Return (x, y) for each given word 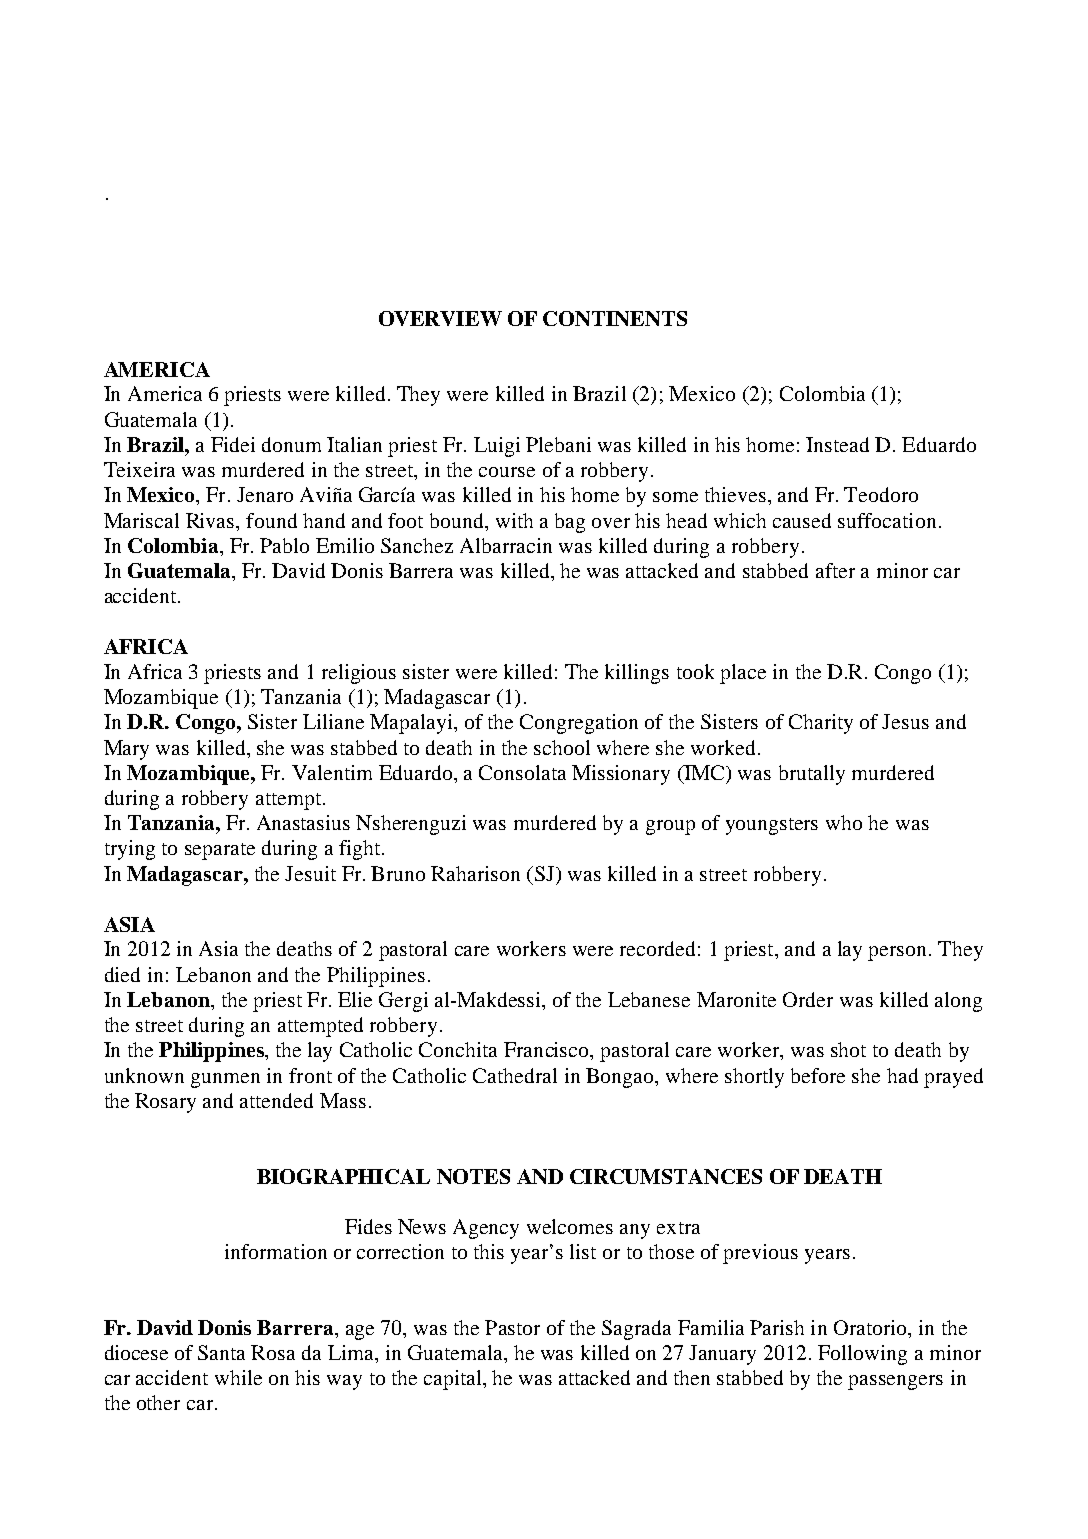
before (818, 1075)
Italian (354, 444)
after (835, 570)
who (844, 822)
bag (570, 523)
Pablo (284, 545)
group (670, 827)
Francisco (547, 1049)
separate (220, 851)
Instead (837, 444)
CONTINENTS (615, 318)
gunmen (225, 1080)
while (238, 1377)
